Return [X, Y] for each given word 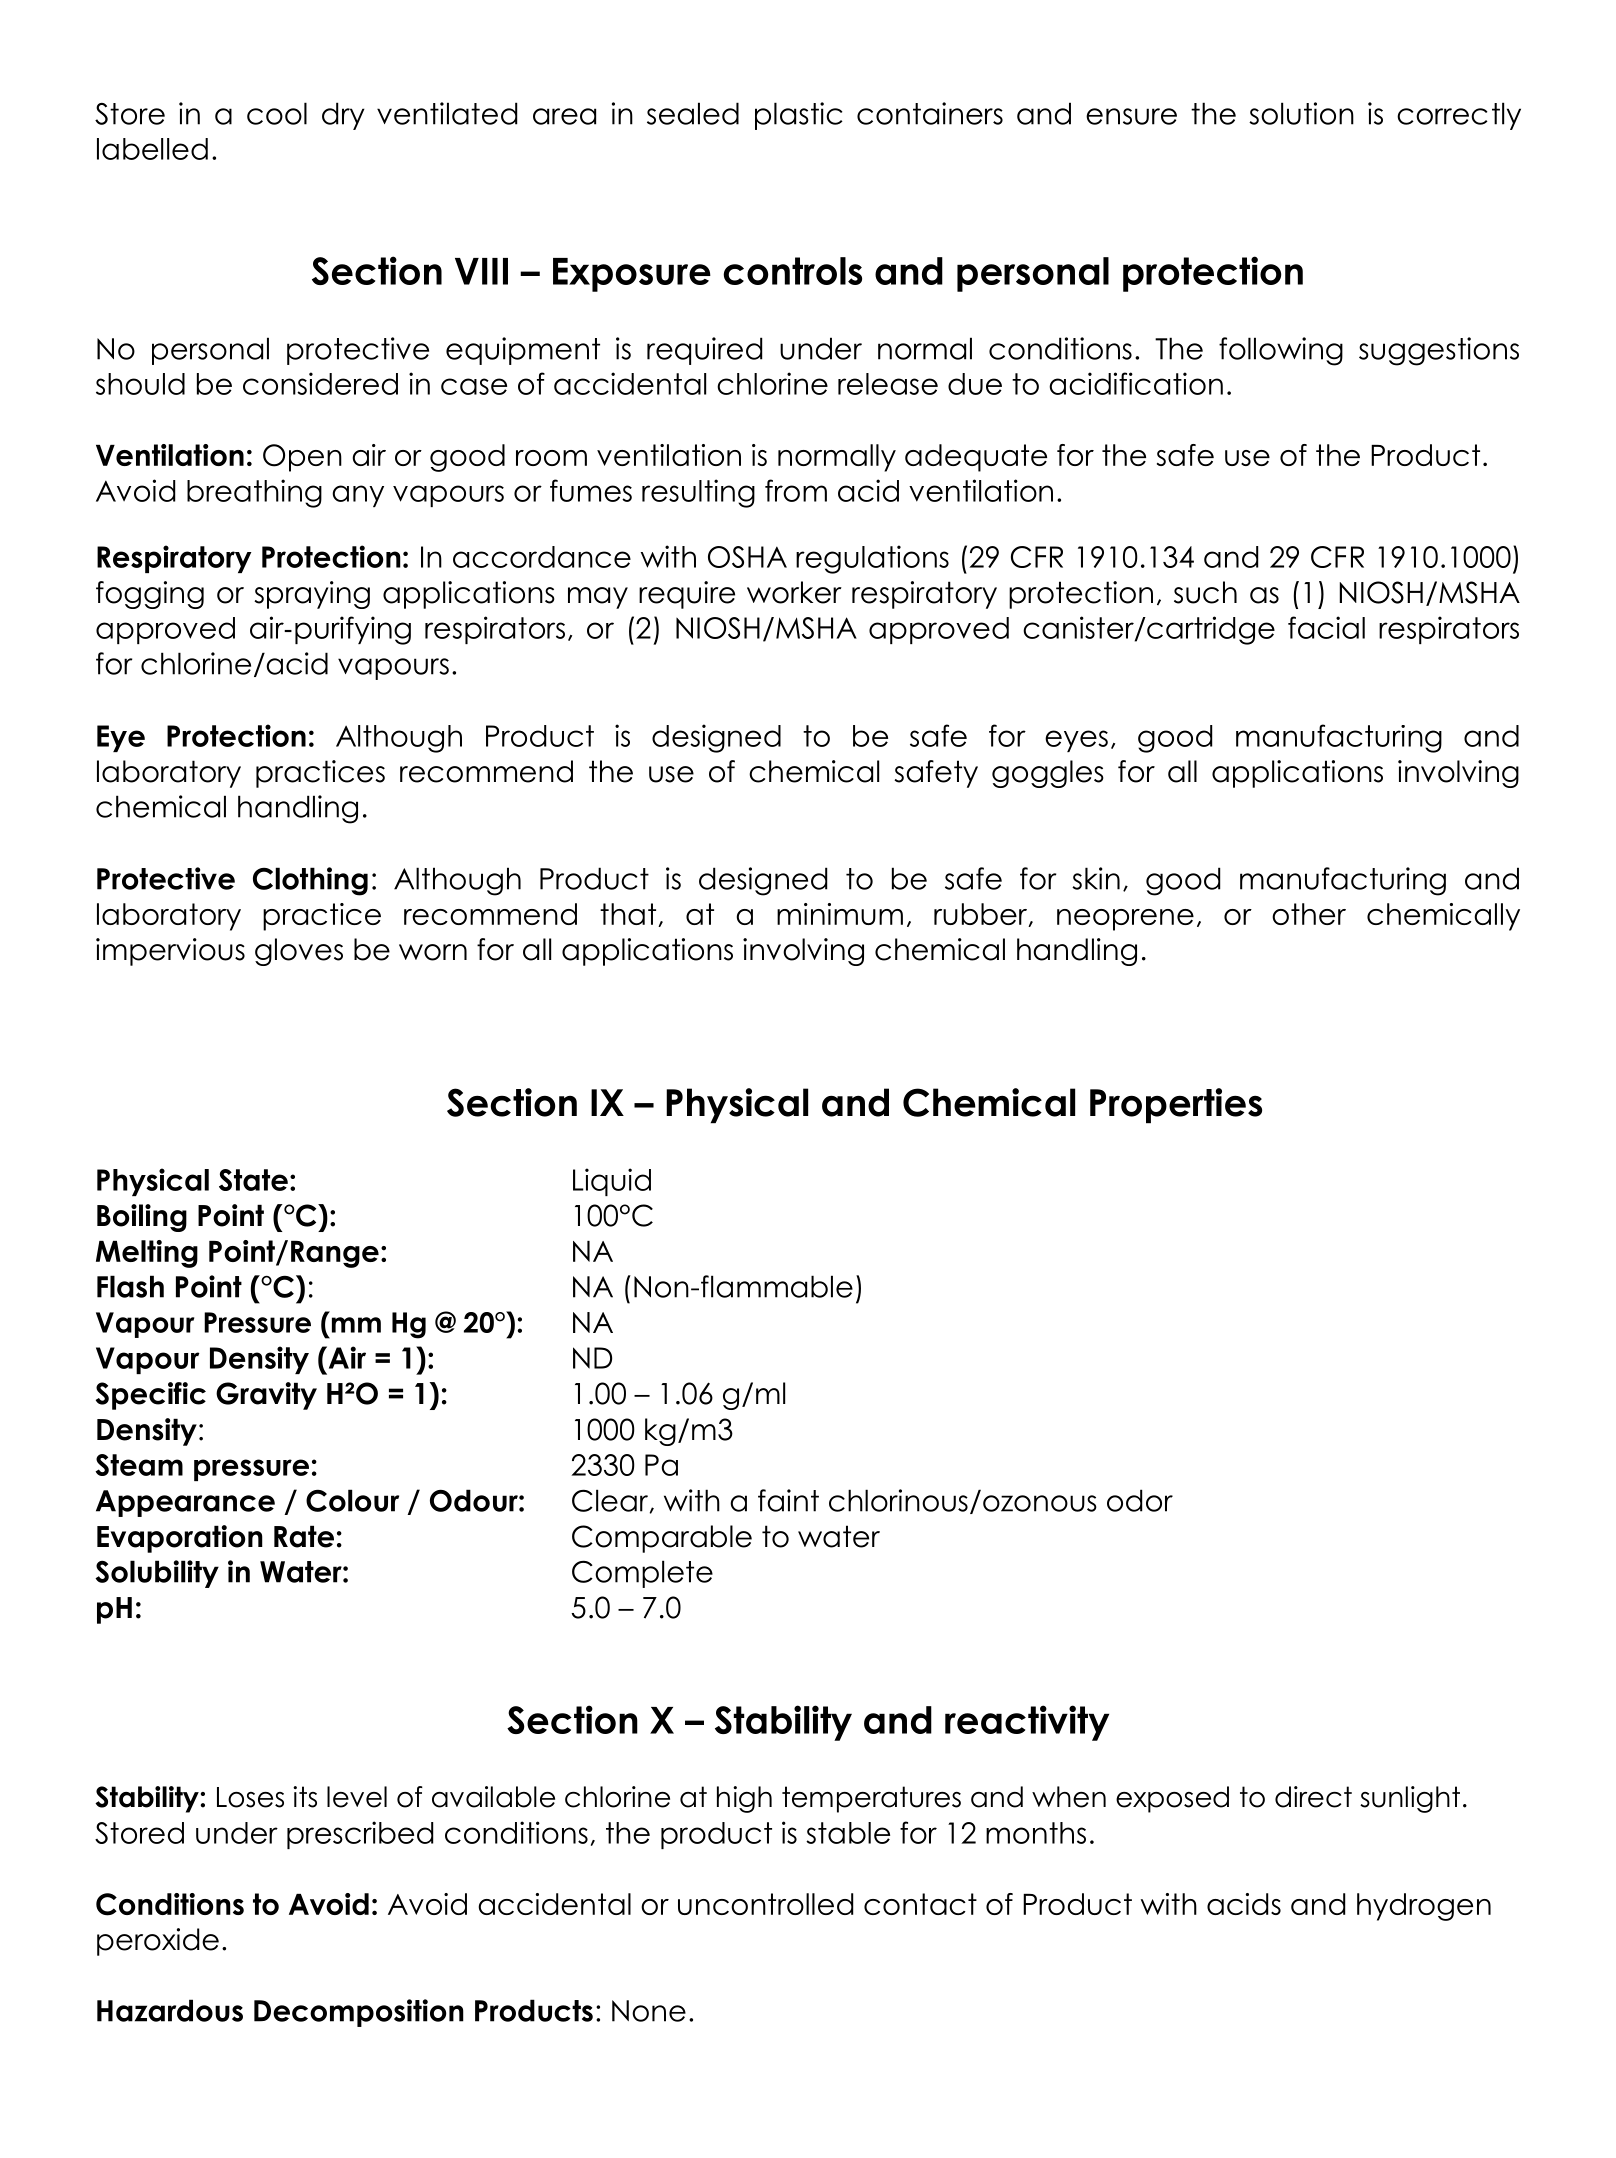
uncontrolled [765, 1904]
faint [788, 1500]
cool [277, 113]
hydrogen [1424, 1907]
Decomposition [359, 2013]
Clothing [310, 881]
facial [1326, 627]
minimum [840, 914]
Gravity [266, 1396]
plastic [799, 116]
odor [1140, 1500]
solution [1301, 113]
